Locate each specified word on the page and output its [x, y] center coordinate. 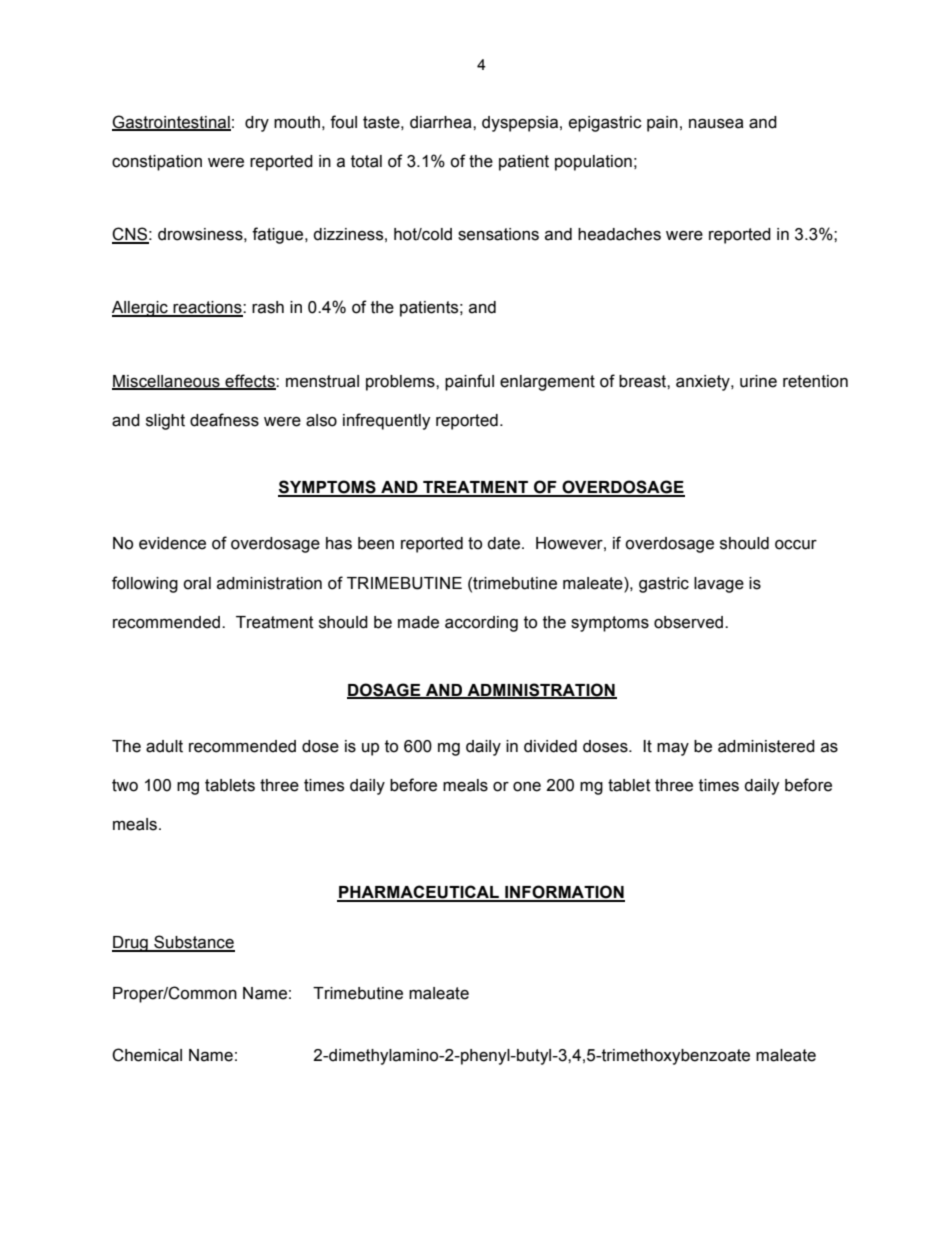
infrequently [387, 421]
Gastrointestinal [171, 123]
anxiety [704, 383]
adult [164, 746]
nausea [716, 123]
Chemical [147, 1055]
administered [766, 746]
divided [550, 746]
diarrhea [442, 122]
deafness [224, 420]
